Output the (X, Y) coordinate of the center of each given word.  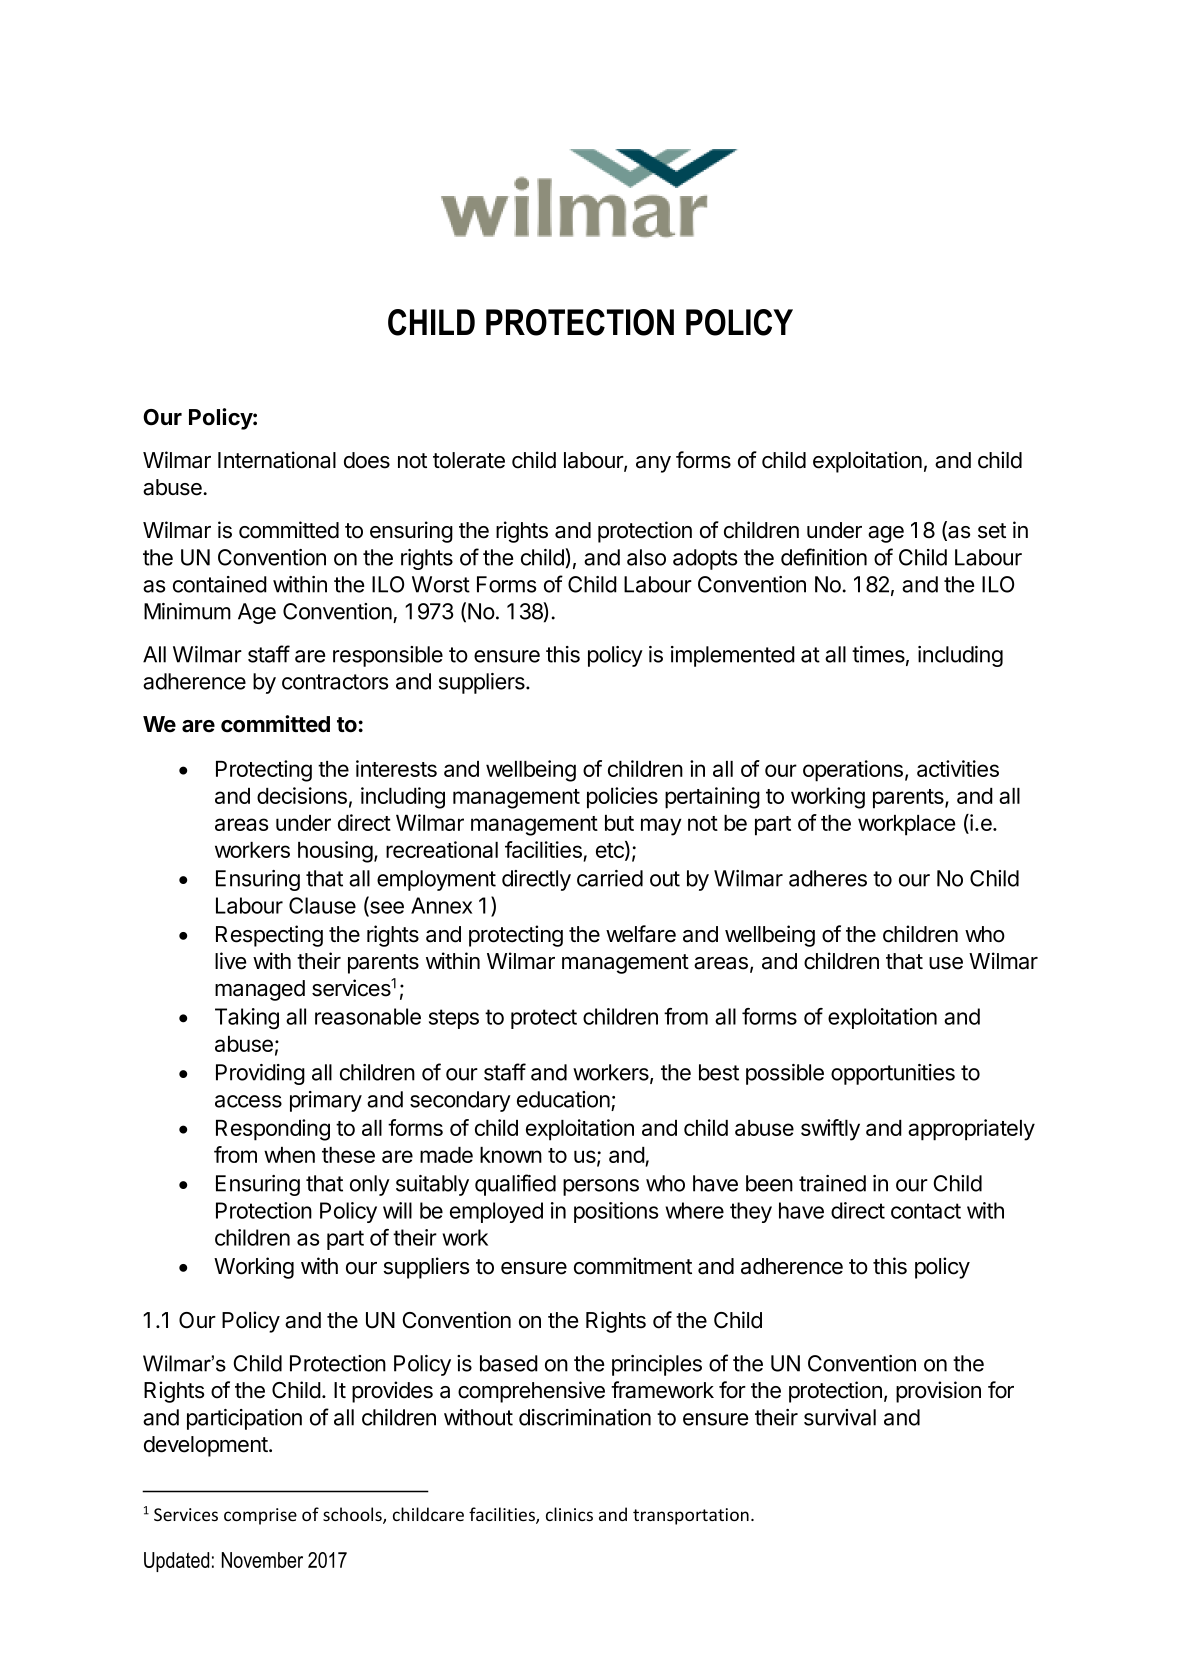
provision (938, 1392)
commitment (633, 1266)
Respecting (269, 936)
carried (610, 878)
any (653, 464)
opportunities (893, 1074)
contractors (335, 682)
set (992, 531)
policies (622, 798)
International (277, 460)
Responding (273, 1130)
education (563, 1099)
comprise (260, 1516)
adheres (828, 878)
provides (392, 1392)
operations (853, 771)
